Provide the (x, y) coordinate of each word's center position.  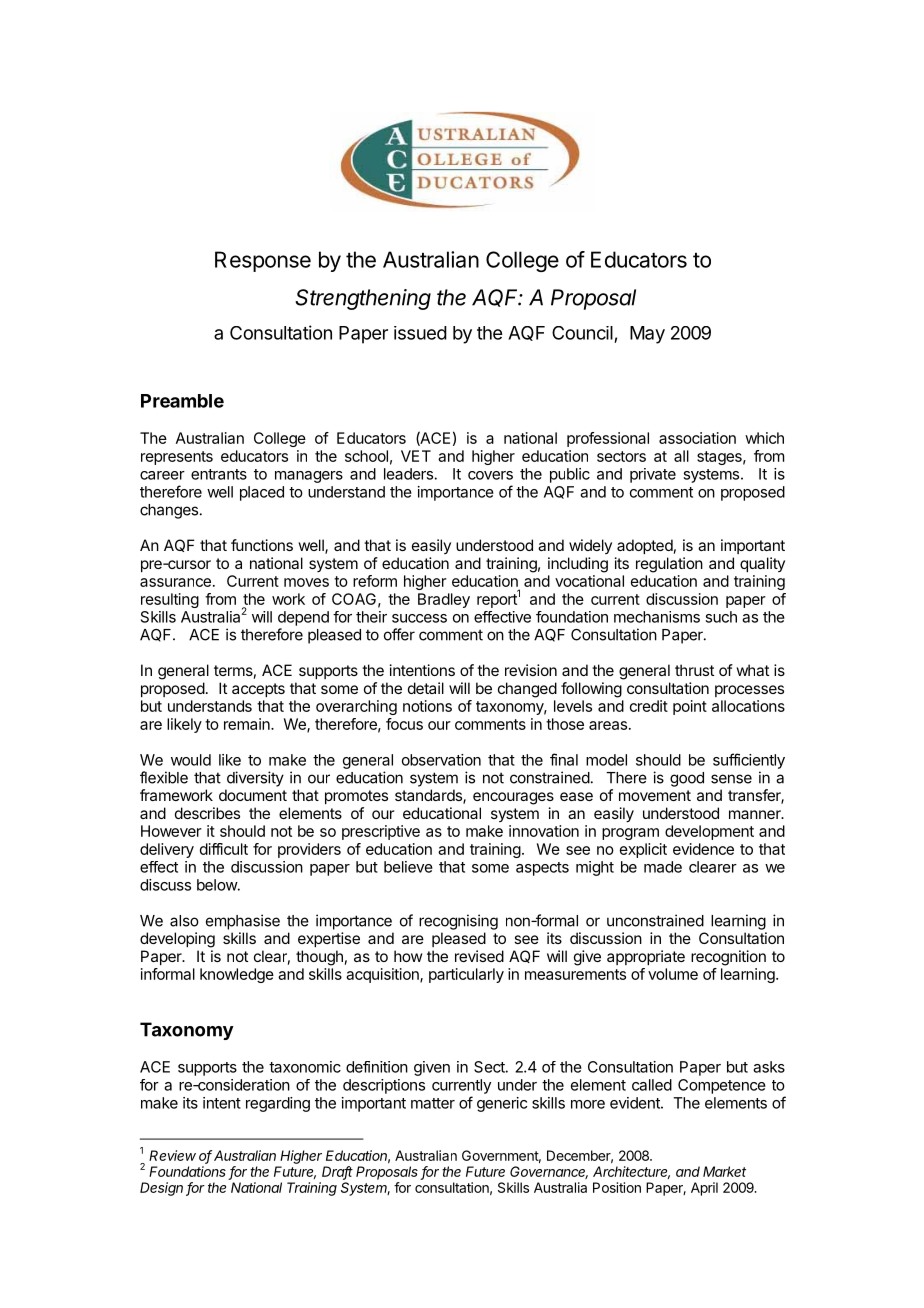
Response (263, 261)
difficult (224, 849)
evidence (703, 849)
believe (408, 867)
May (647, 335)
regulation (669, 565)
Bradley (444, 600)
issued (420, 333)
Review (172, 1155)
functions (262, 545)
